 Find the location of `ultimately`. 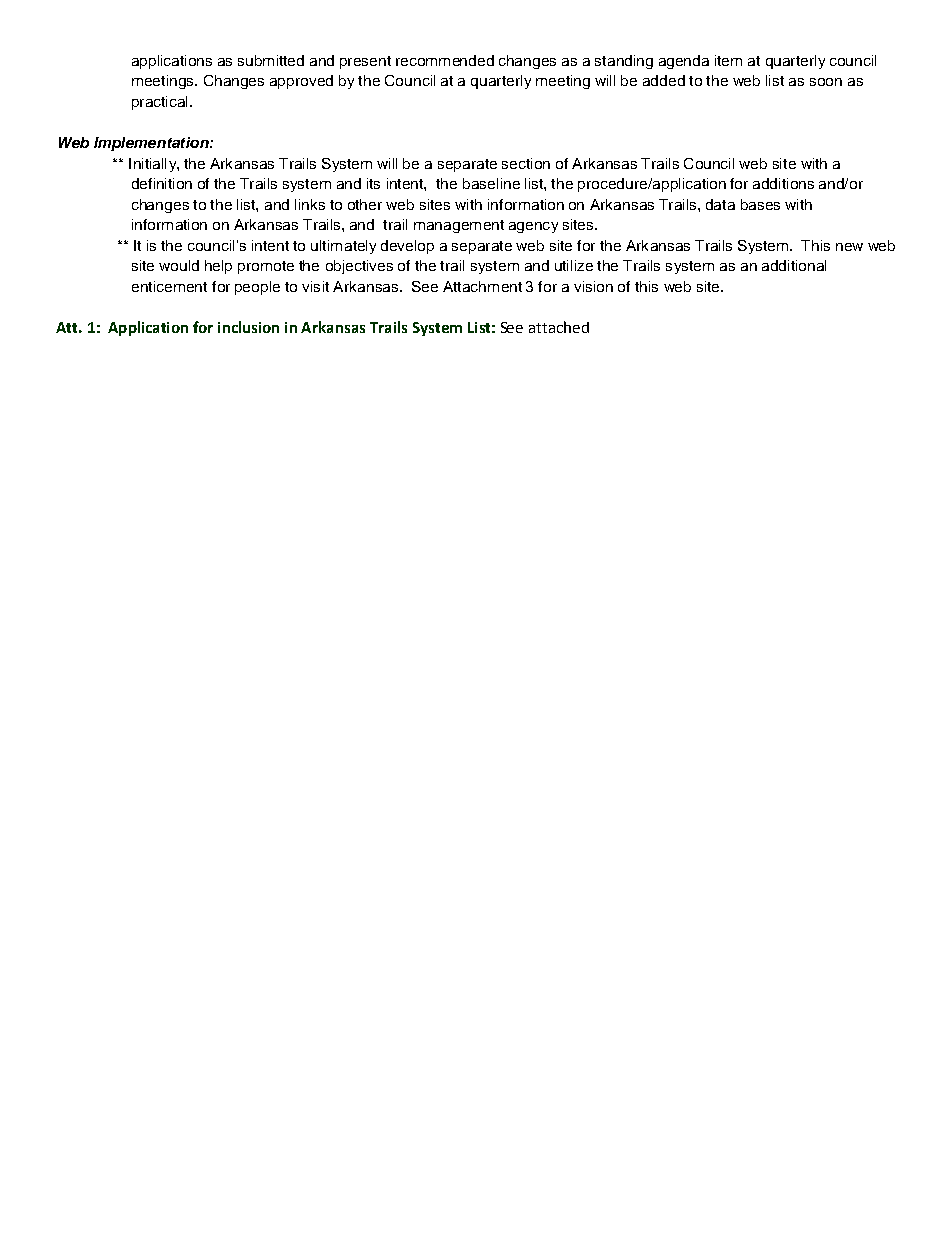

ultimately is located at coordinates (343, 247).
